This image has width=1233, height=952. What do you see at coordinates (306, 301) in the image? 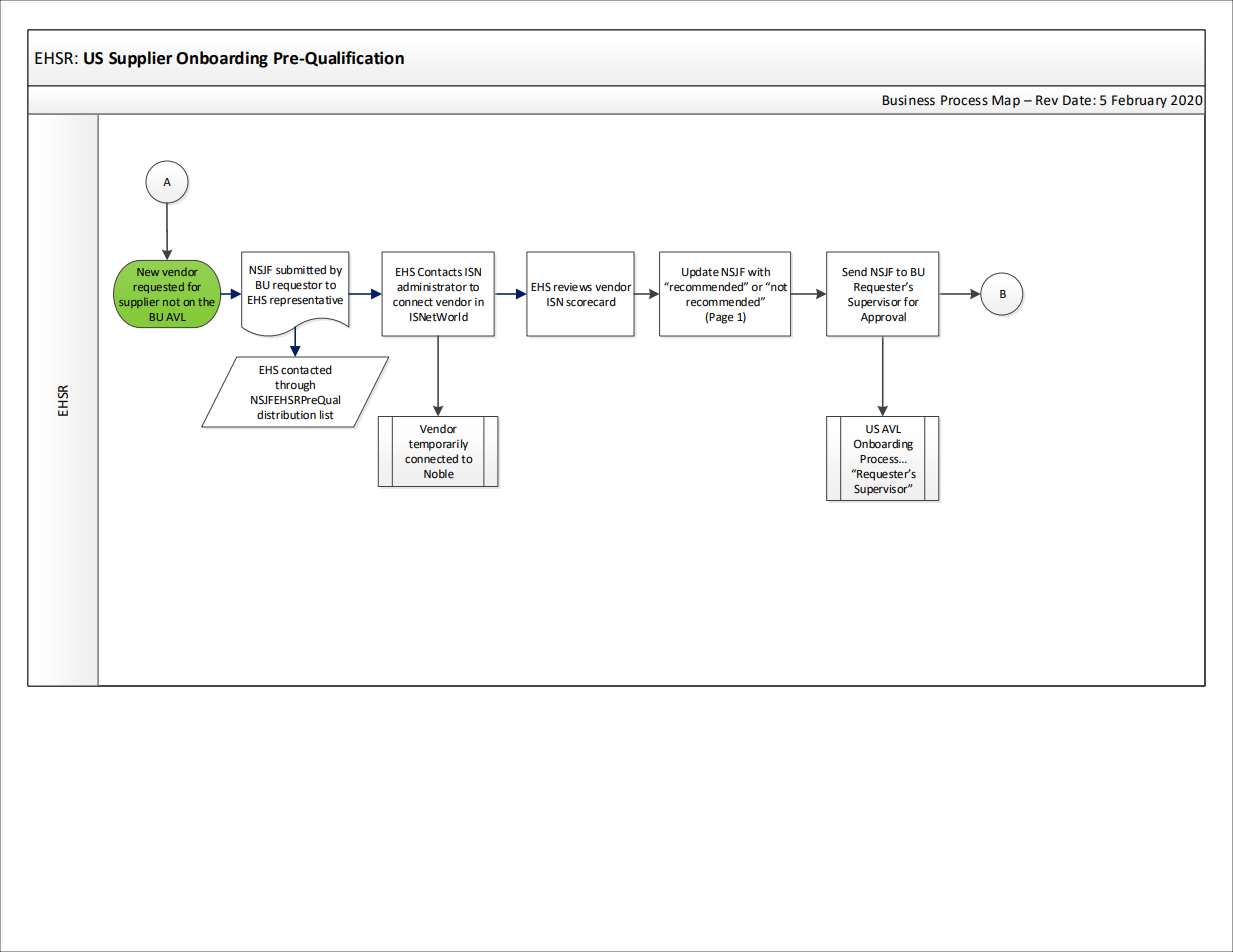
I see `representative` at bounding box center [306, 301].
